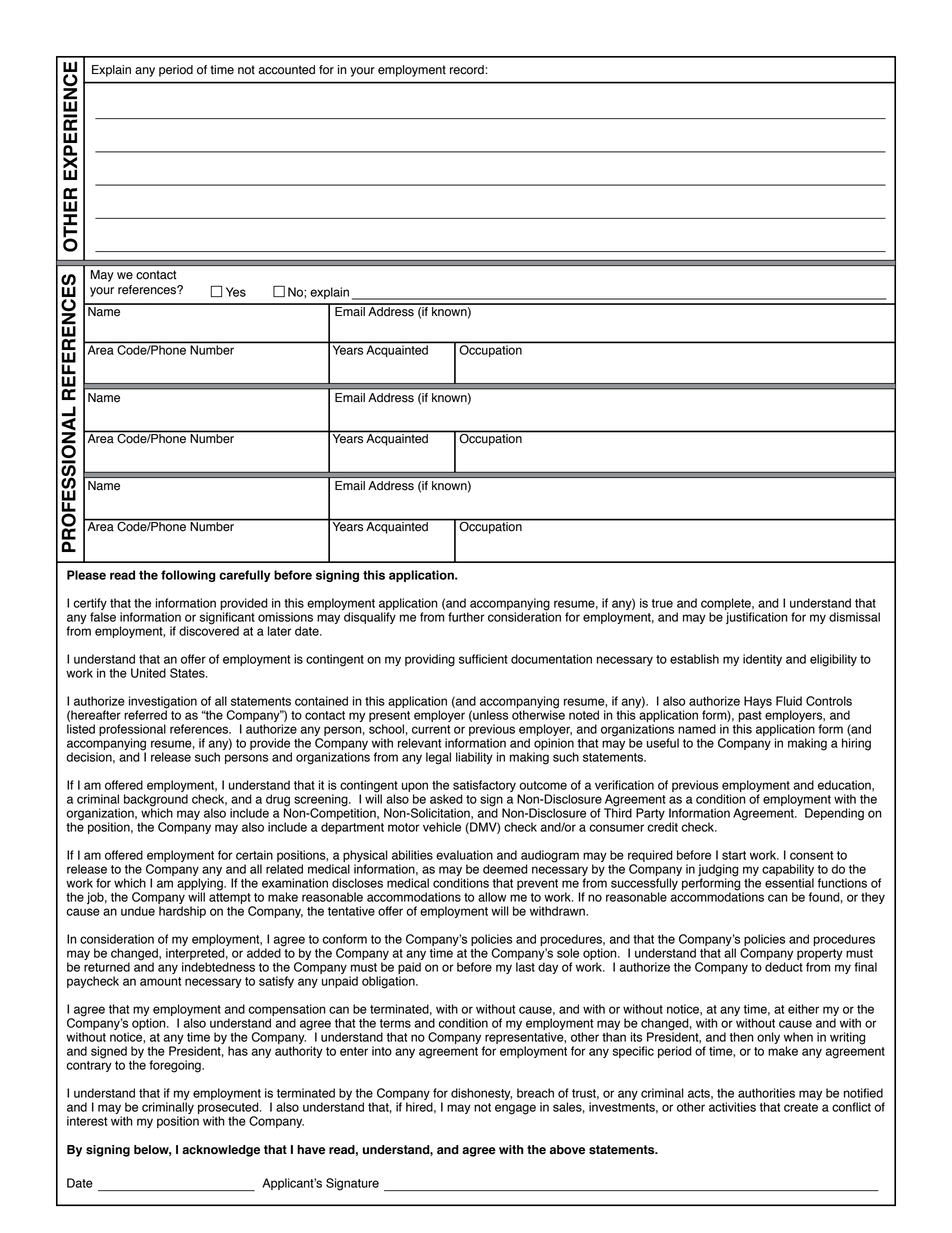 The width and height of the screenshot is (952, 1233). I want to click on carefully, so click(245, 576).
